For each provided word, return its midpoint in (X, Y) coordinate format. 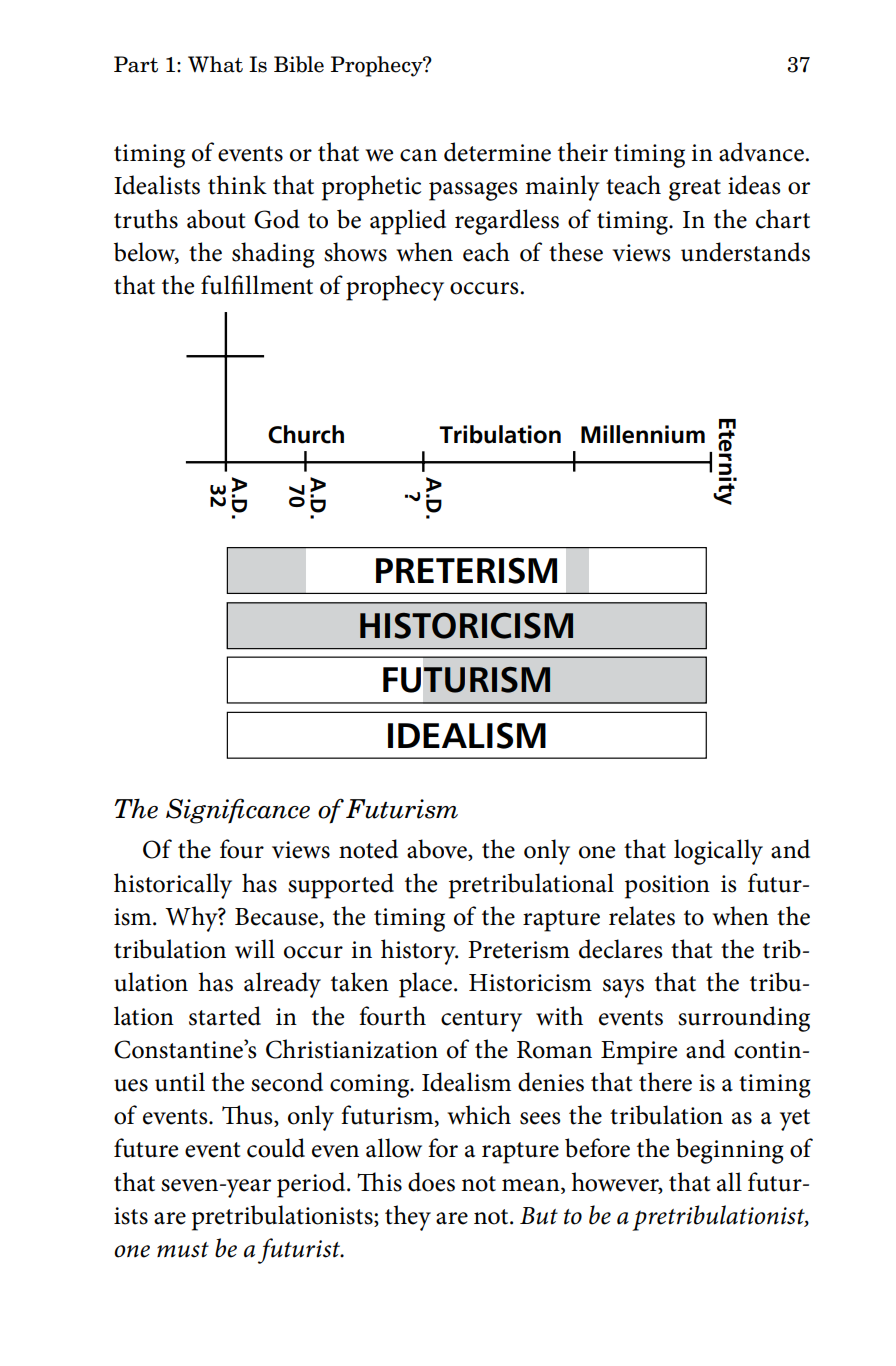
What (215, 64)
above (438, 850)
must (183, 1250)
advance (762, 152)
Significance (238, 811)
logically (718, 852)
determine (497, 152)
